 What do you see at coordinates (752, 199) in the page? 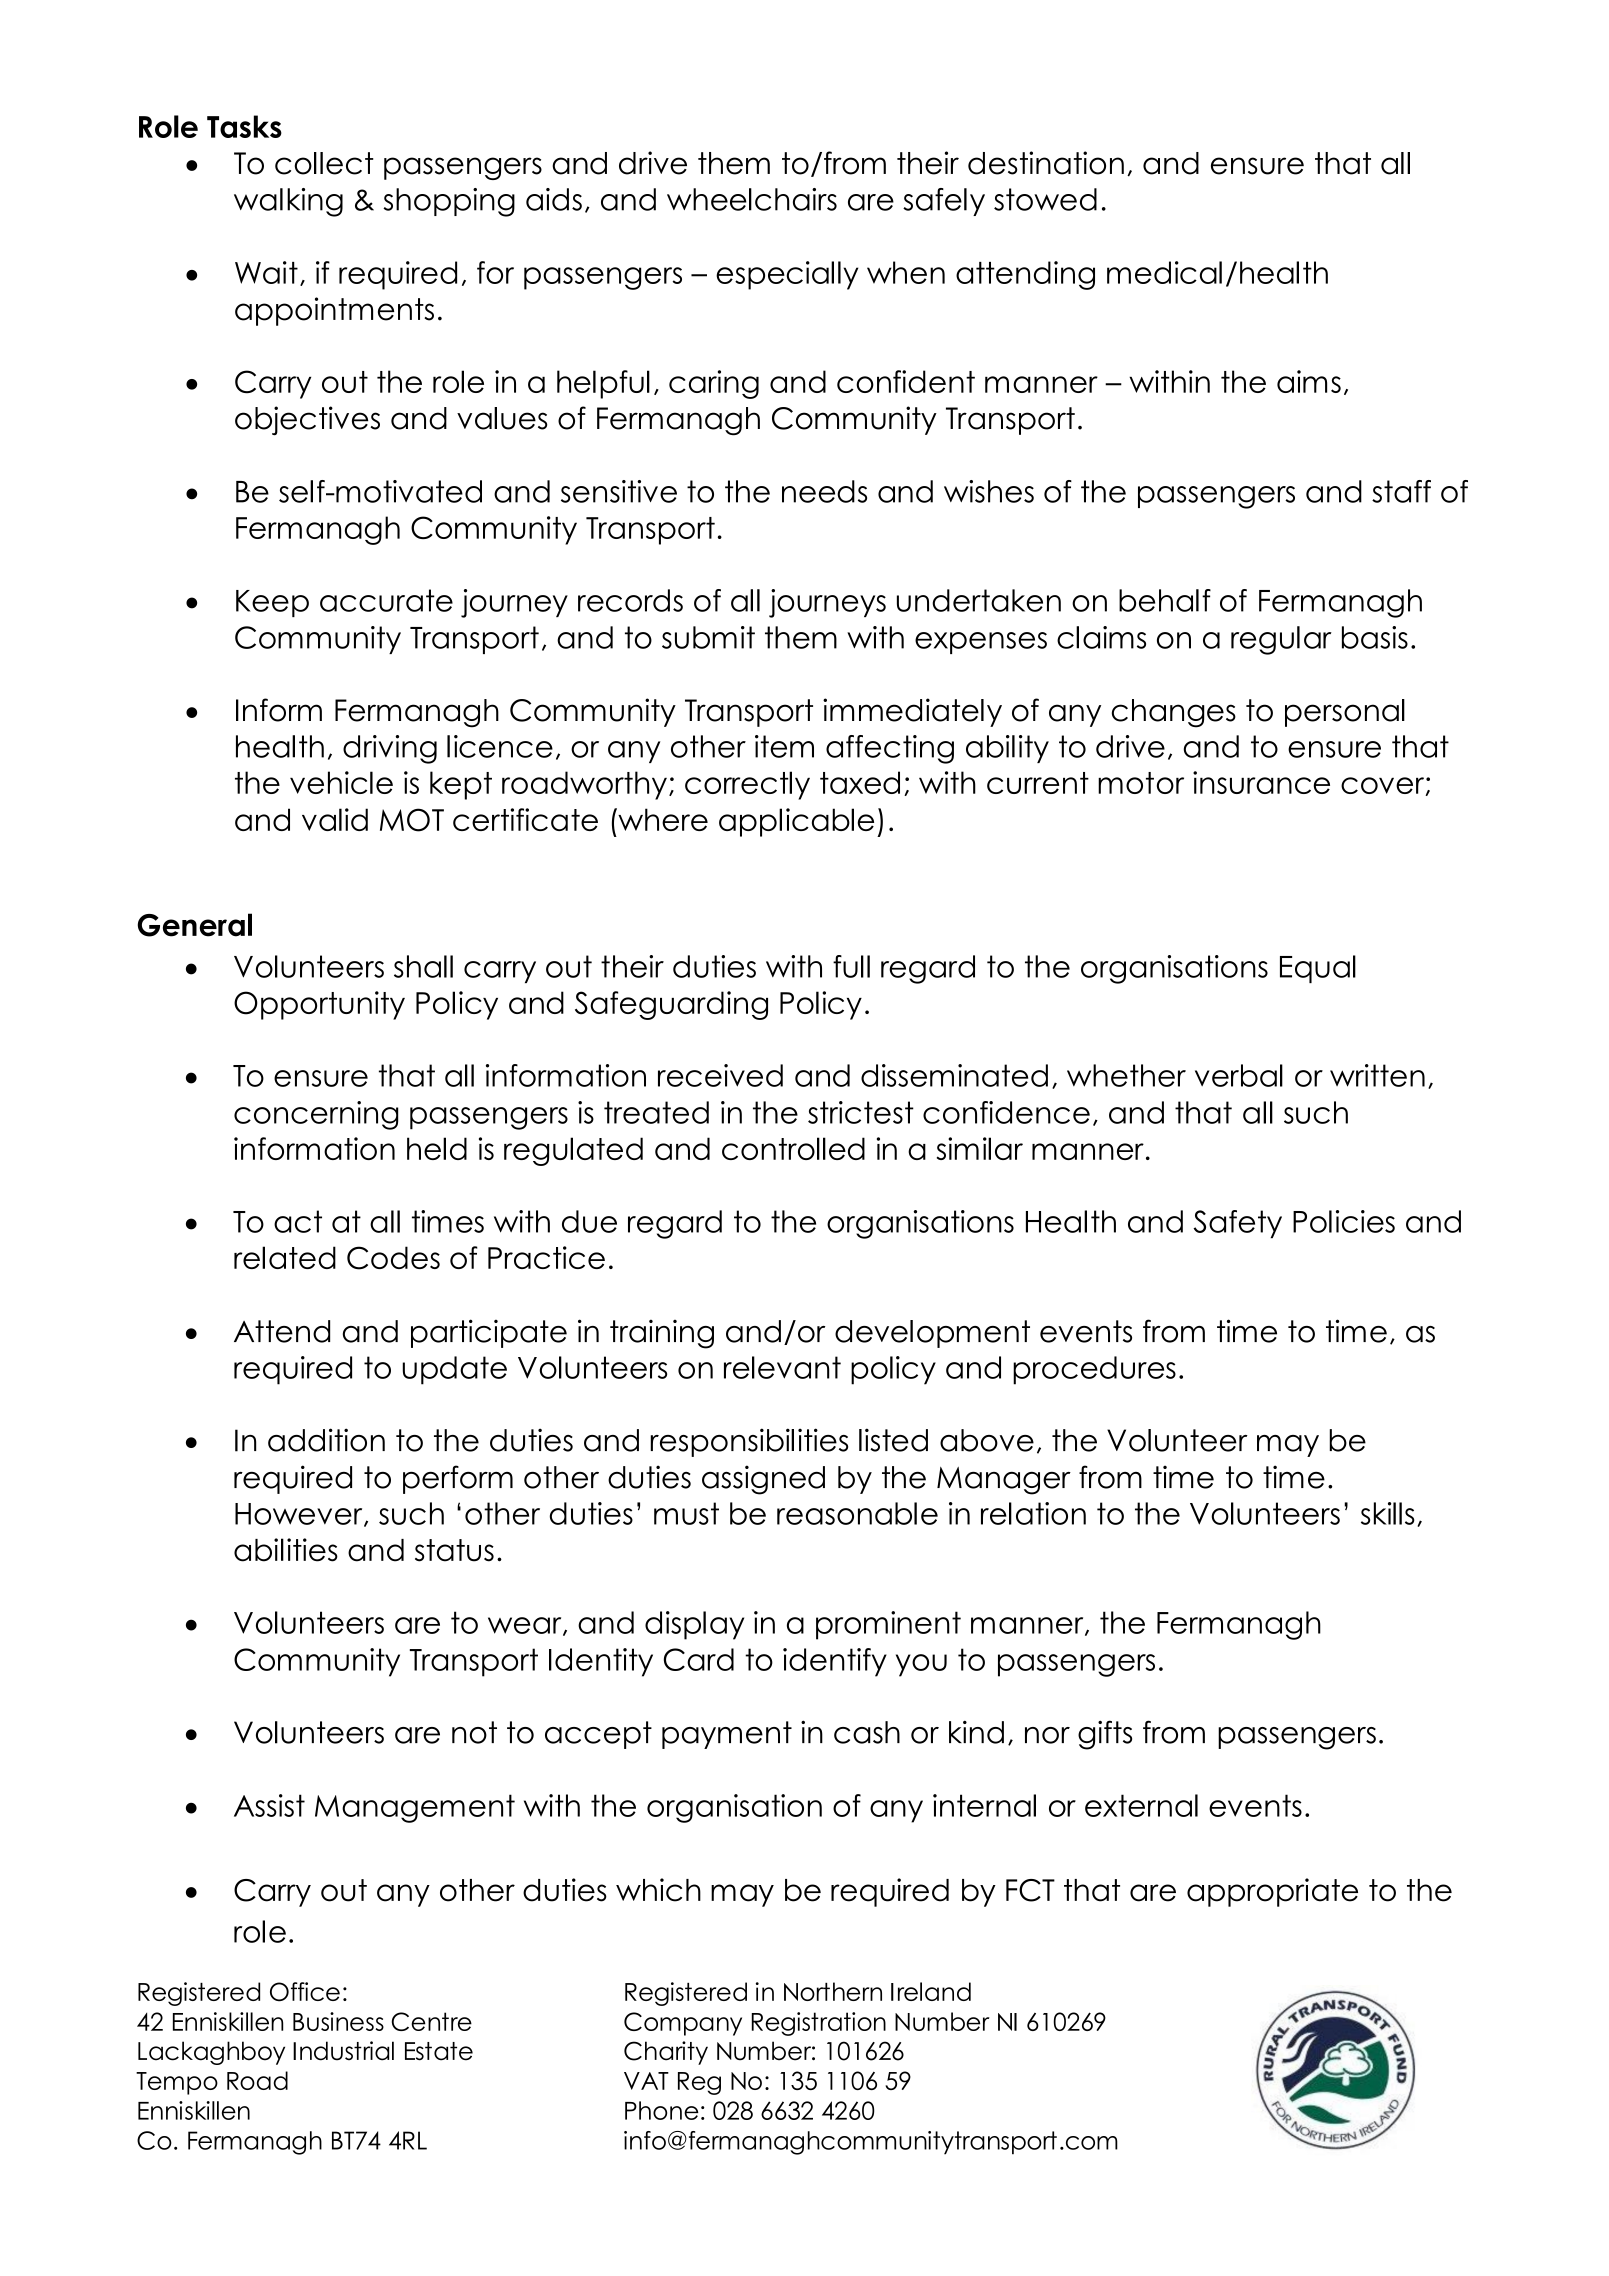
I see `wheelchairs` at bounding box center [752, 199].
